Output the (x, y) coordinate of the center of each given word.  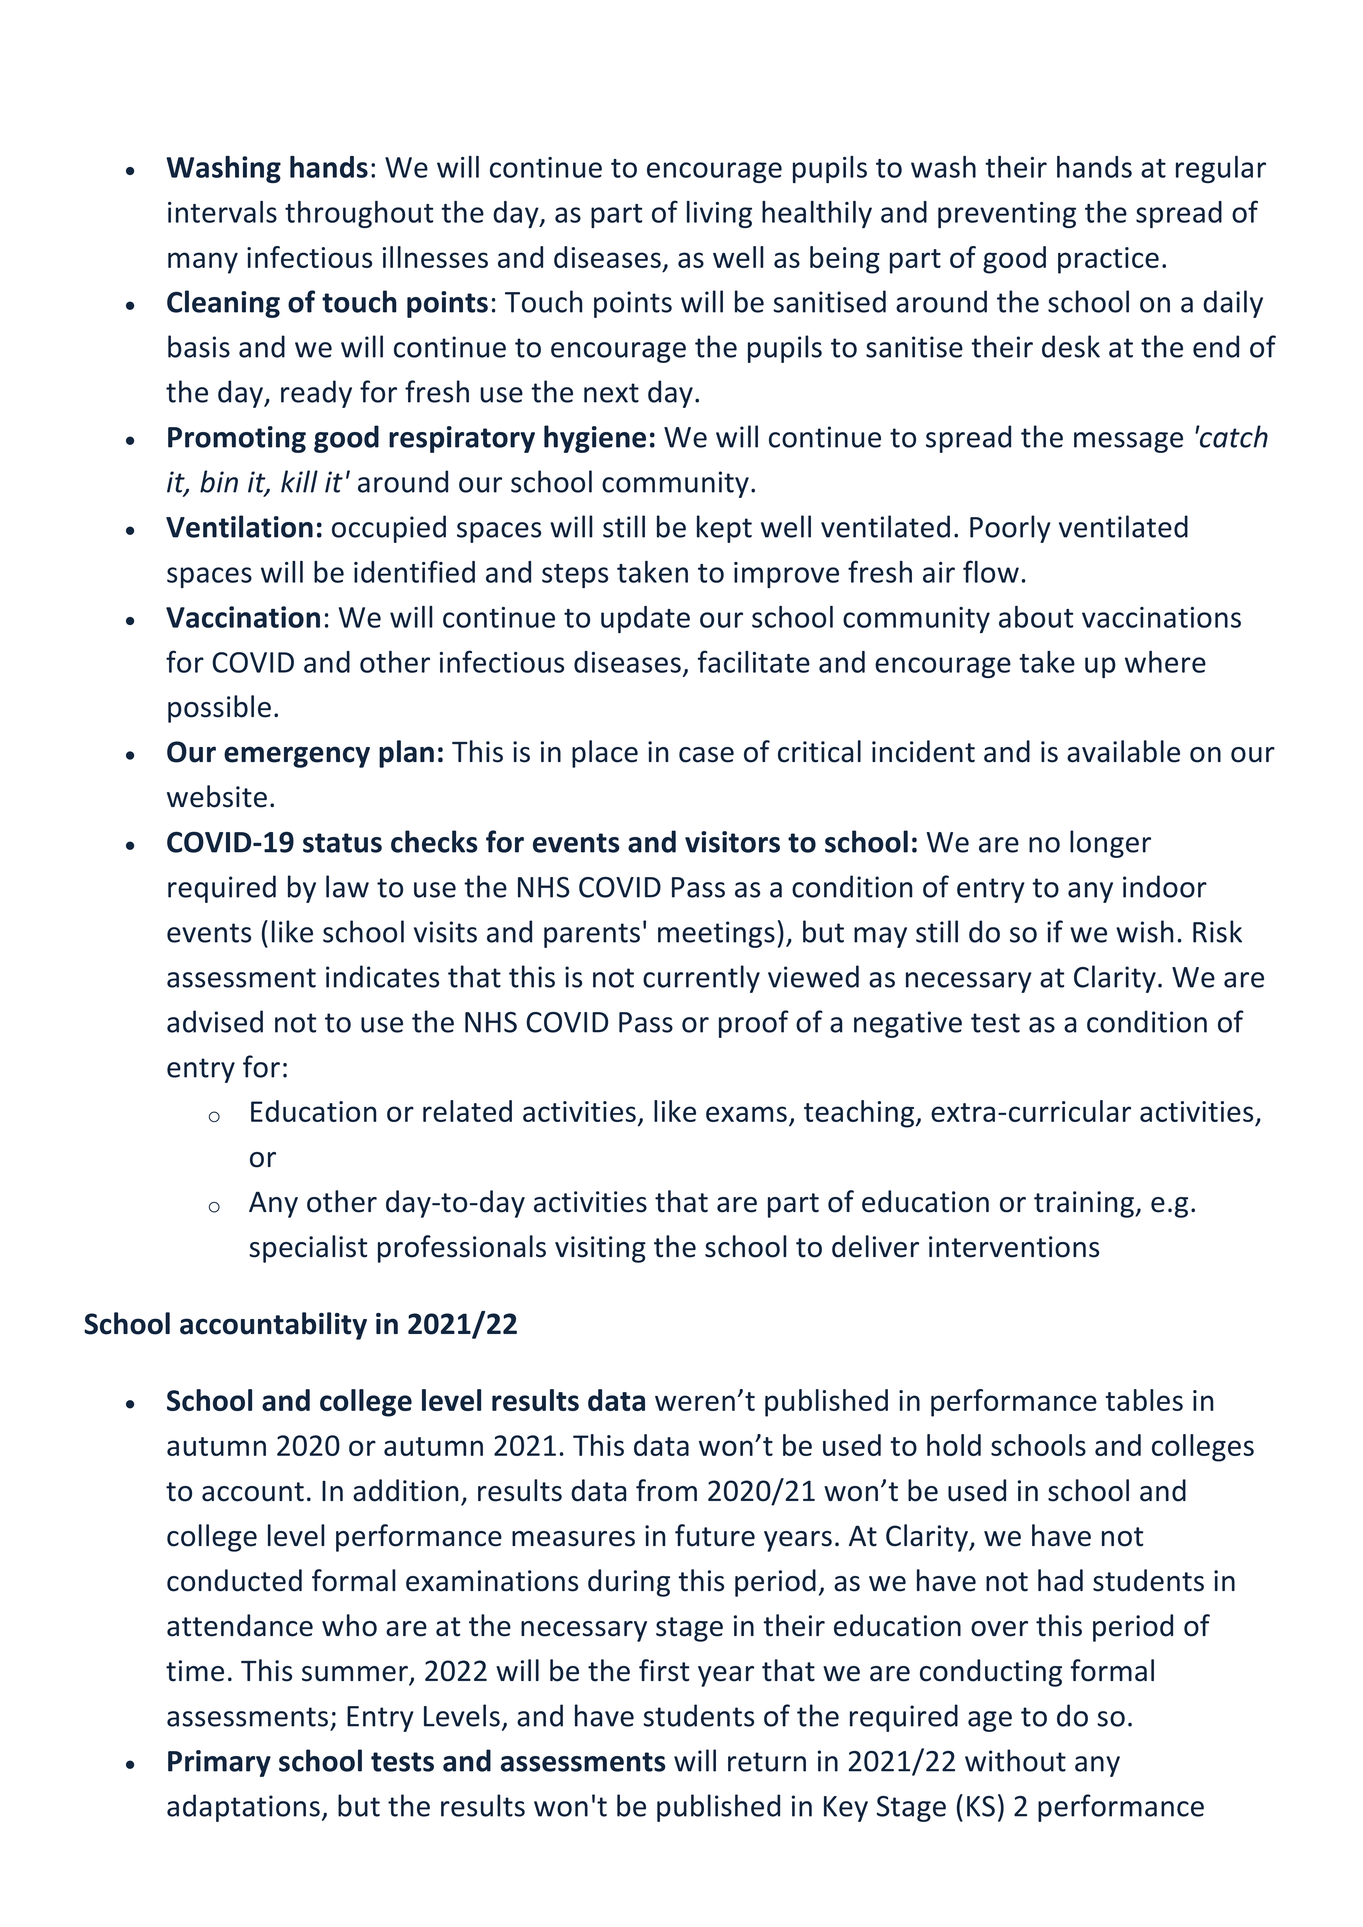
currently (701, 979)
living (719, 214)
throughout (359, 214)
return (767, 1762)
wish (1144, 931)
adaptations (243, 1808)
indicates (382, 976)
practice (1108, 260)
